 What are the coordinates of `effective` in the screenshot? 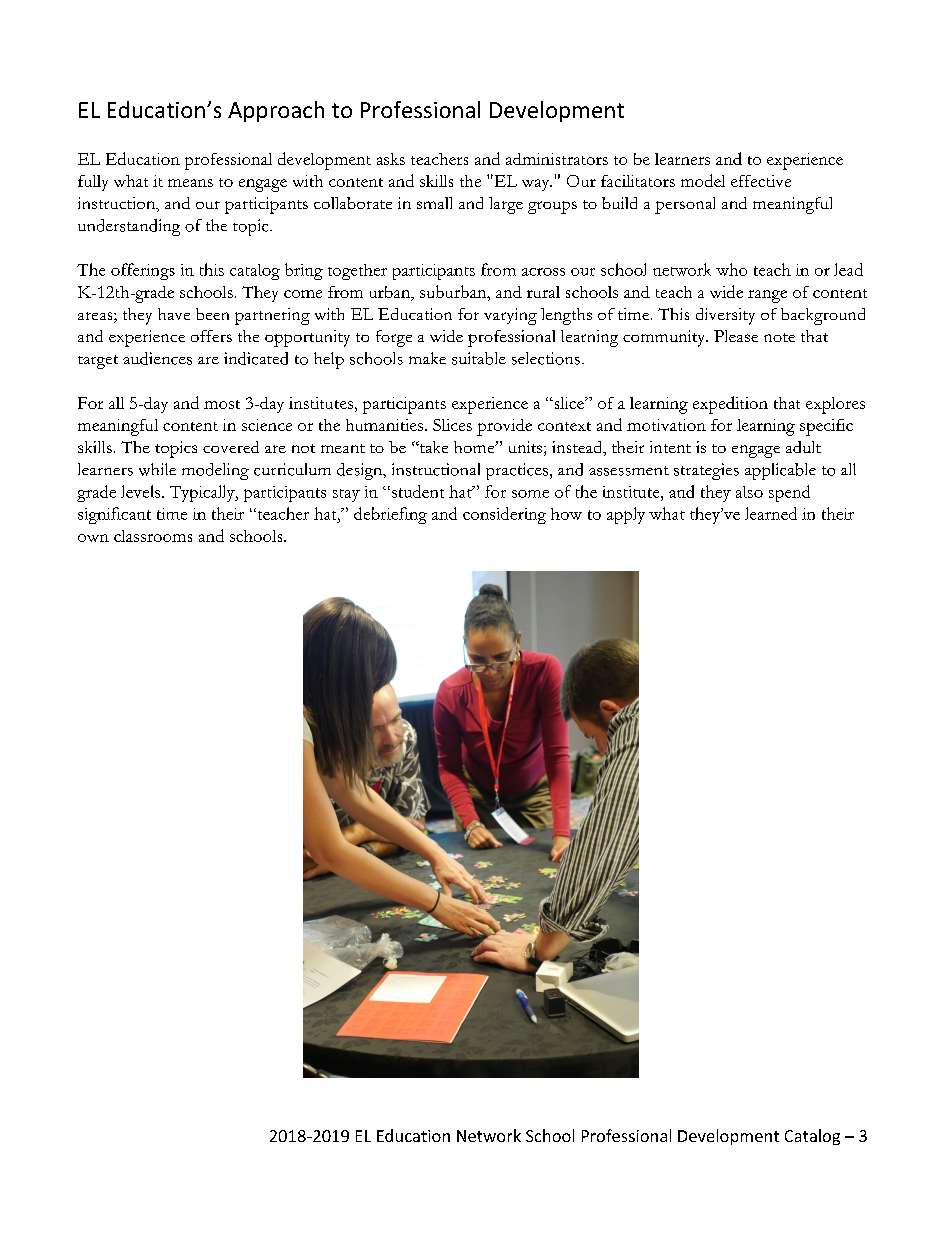 It's located at (761, 181).
